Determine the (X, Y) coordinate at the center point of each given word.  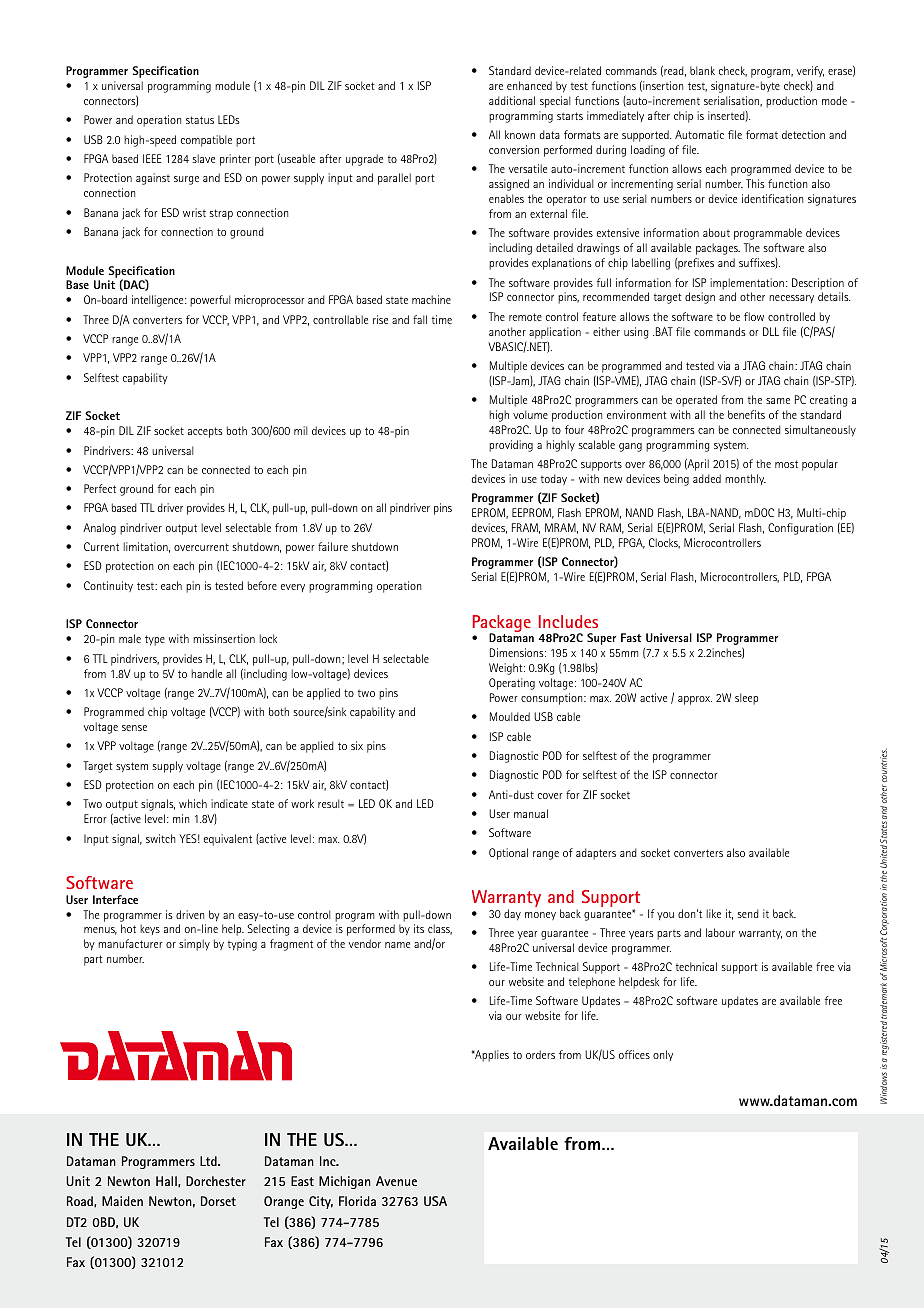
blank (702, 70)
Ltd (209, 1161)
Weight (507, 669)
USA (435, 1201)
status (200, 120)
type (155, 640)
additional (512, 100)
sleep (746, 699)
